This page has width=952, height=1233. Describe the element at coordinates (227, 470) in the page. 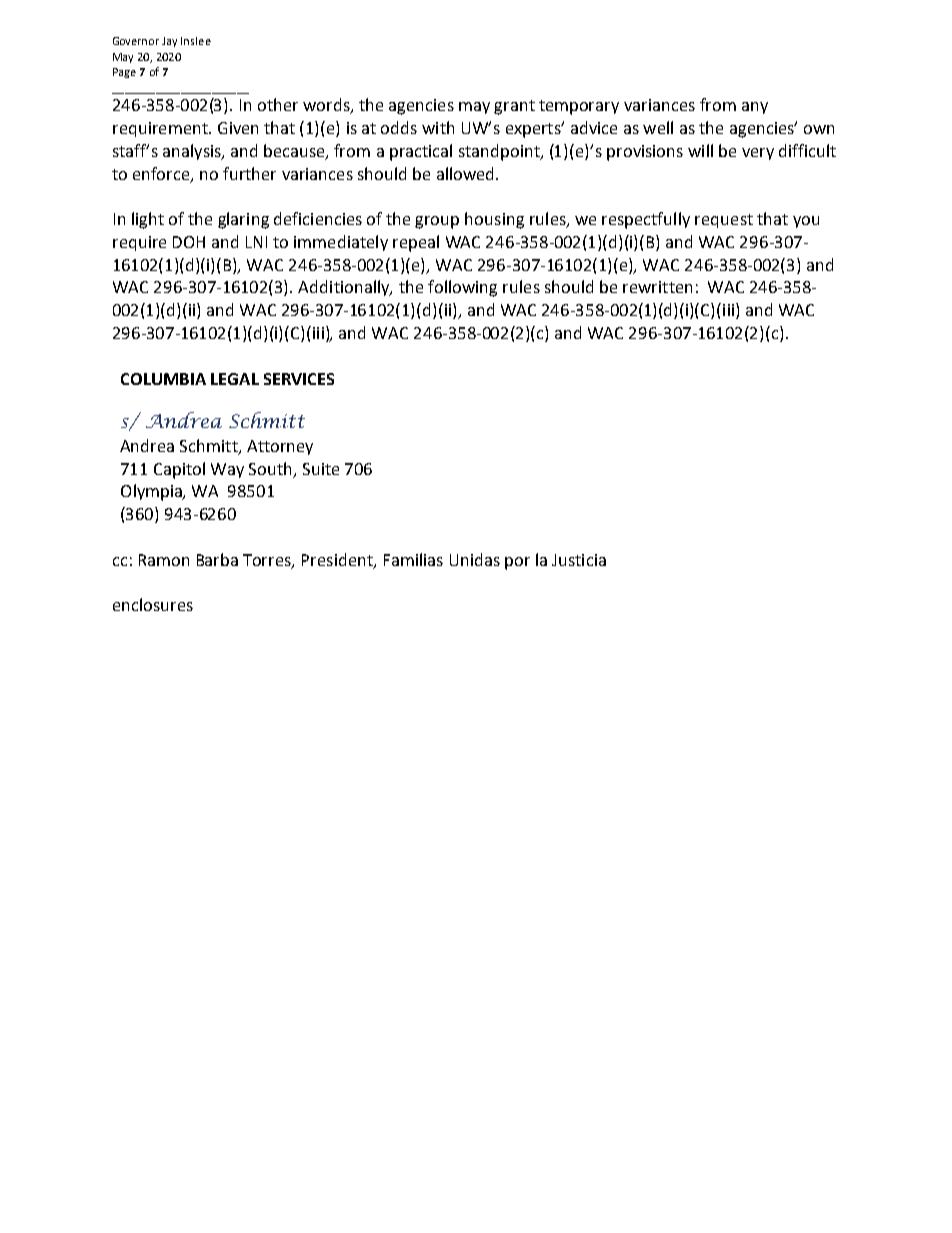

I see `Way` at that location.
